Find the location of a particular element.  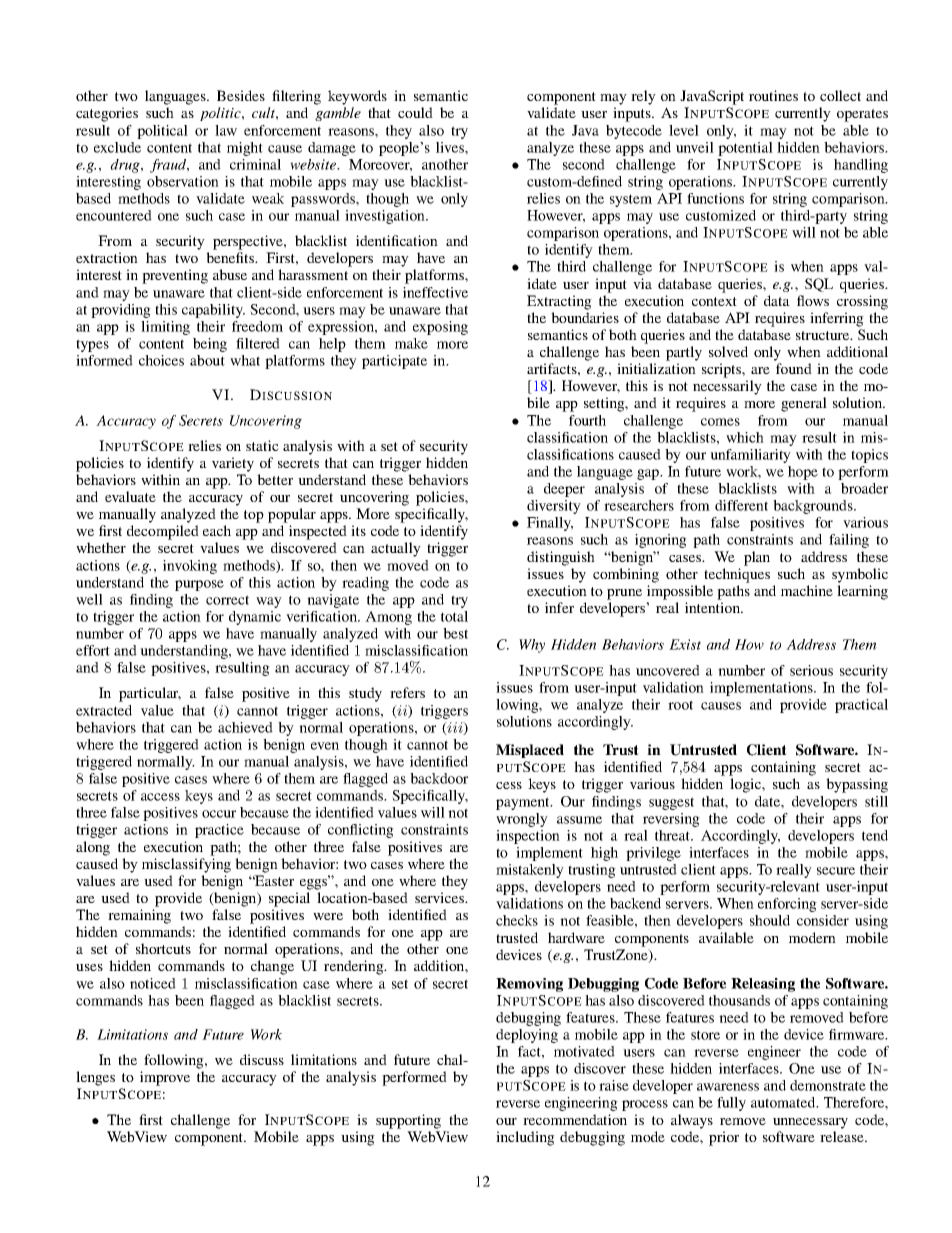

routines is located at coordinates (773, 95).
